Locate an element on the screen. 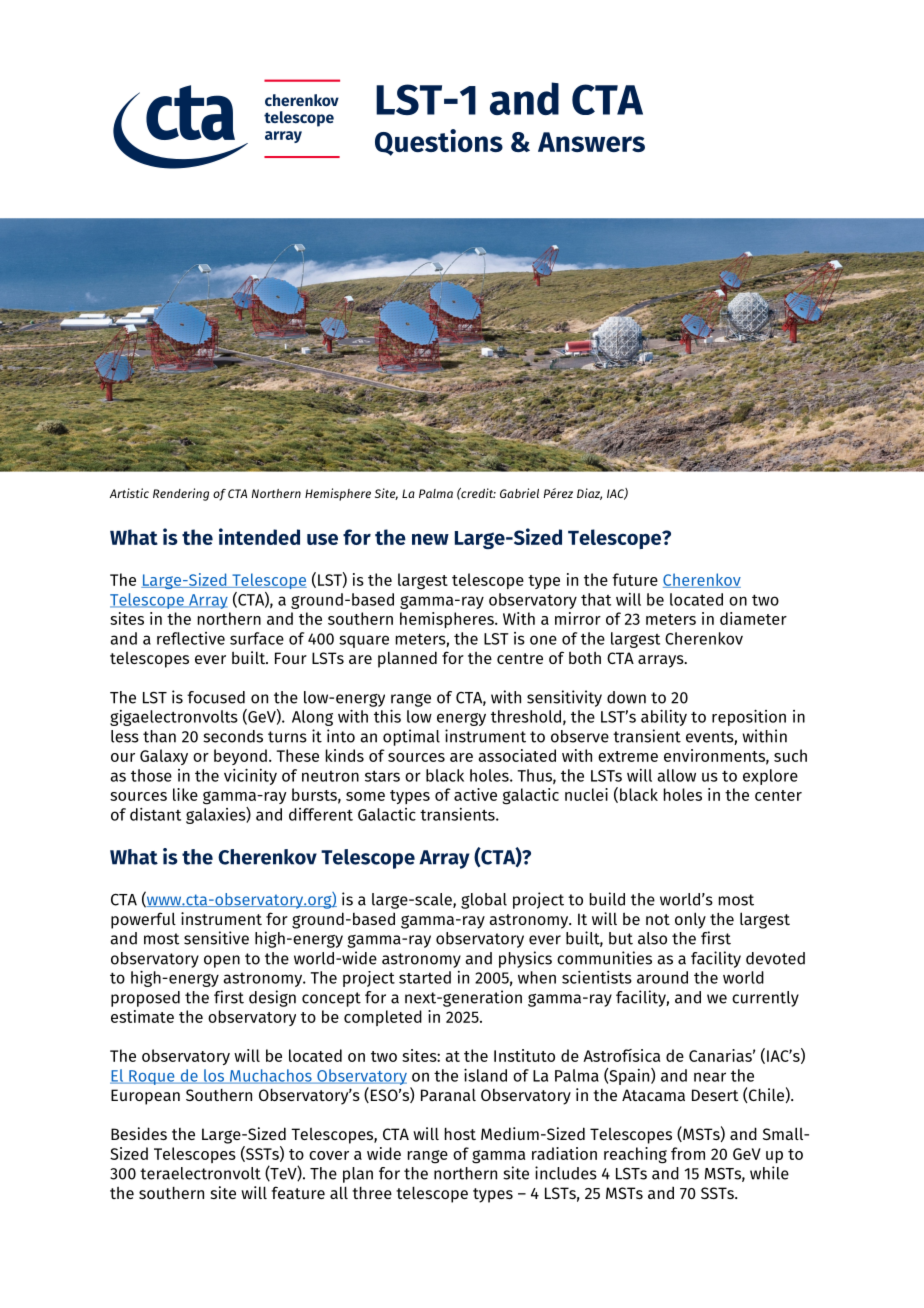 The image size is (924, 1308). Questions is located at coordinates (439, 142).
